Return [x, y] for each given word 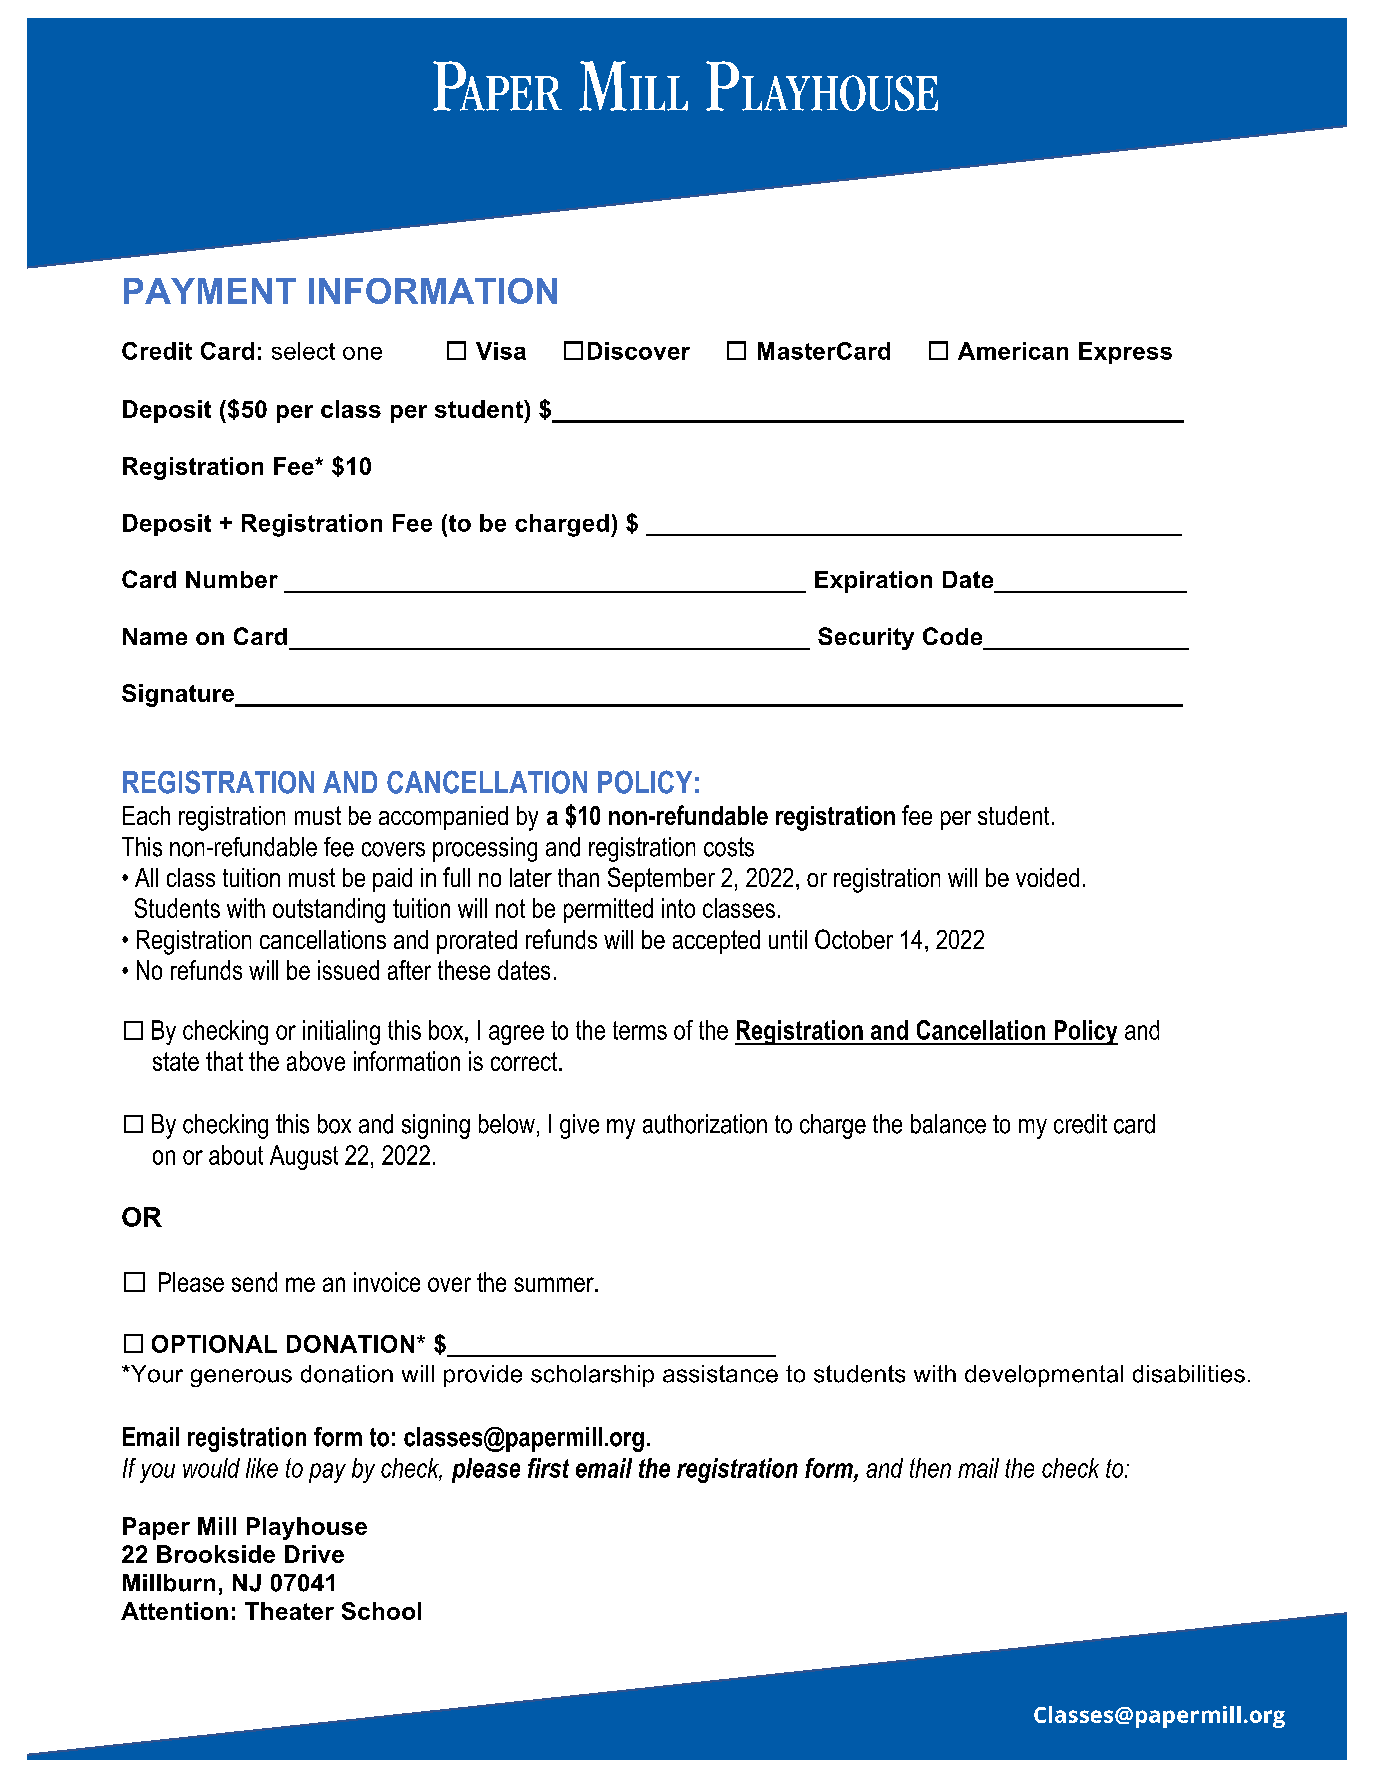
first [548, 1468]
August [304, 1157]
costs [729, 847]
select [303, 351]
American [1013, 351]
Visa [501, 351]
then [930, 1468]
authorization [705, 1124]
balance [948, 1124]
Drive [314, 1554]
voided [1047, 877]
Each [146, 815]
